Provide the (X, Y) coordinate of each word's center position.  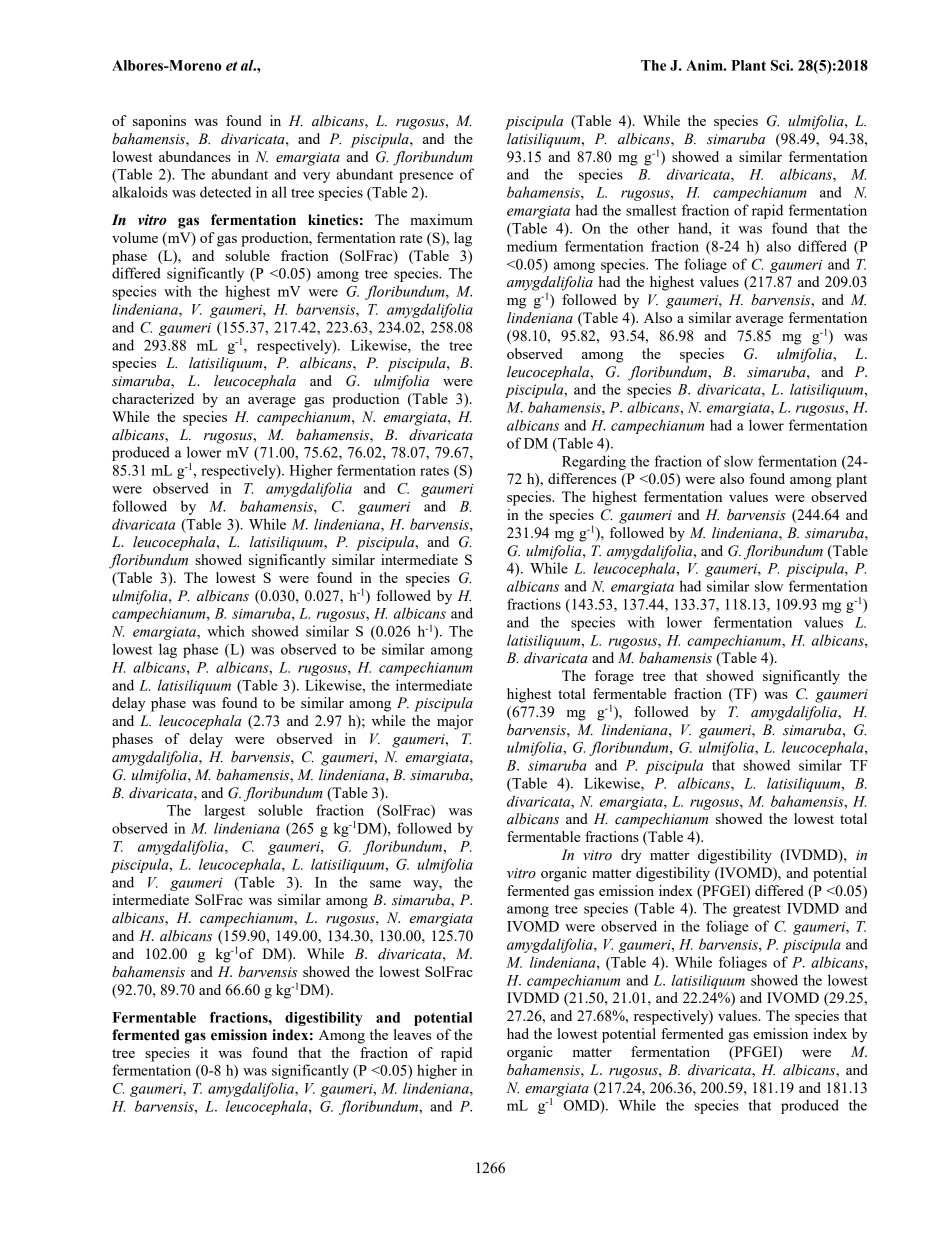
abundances (195, 156)
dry (631, 856)
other (653, 228)
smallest (651, 210)
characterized (153, 398)
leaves (412, 1034)
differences (582, 478)
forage (614, 677)
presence (426, 177)
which (226, 631)
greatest (757, 910)
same (385, 884)
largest (224, 811)
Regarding (594, 462)
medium (532, 246)
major (455, 722)
